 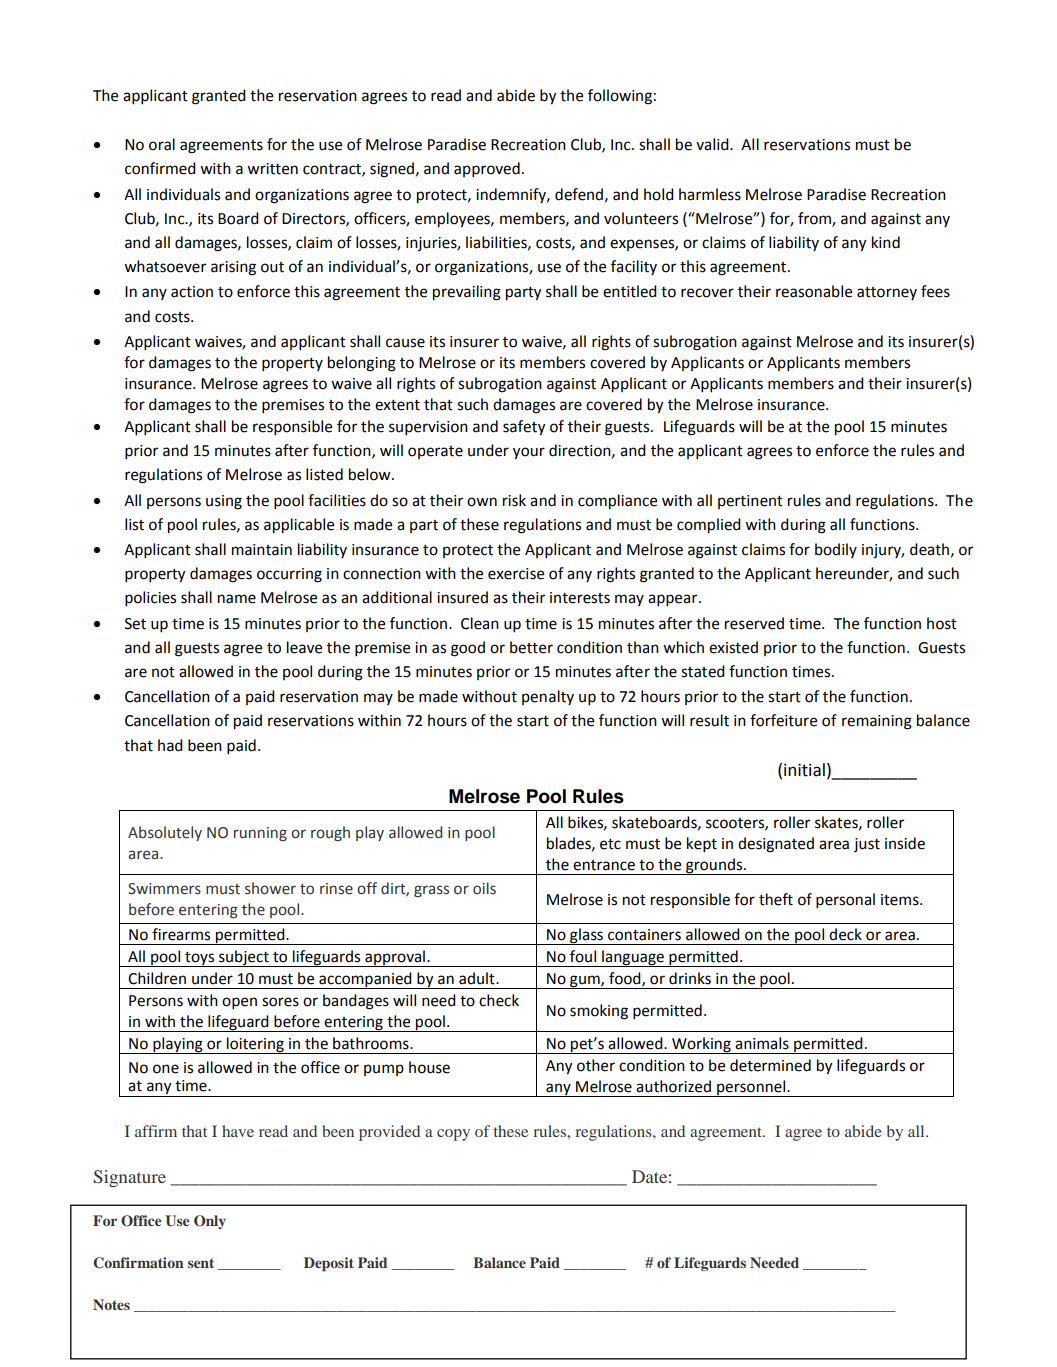 What do you see at coordinates (770, 1065) in the screenshot?
I see `determined` at bounding box center [770, 1065].
